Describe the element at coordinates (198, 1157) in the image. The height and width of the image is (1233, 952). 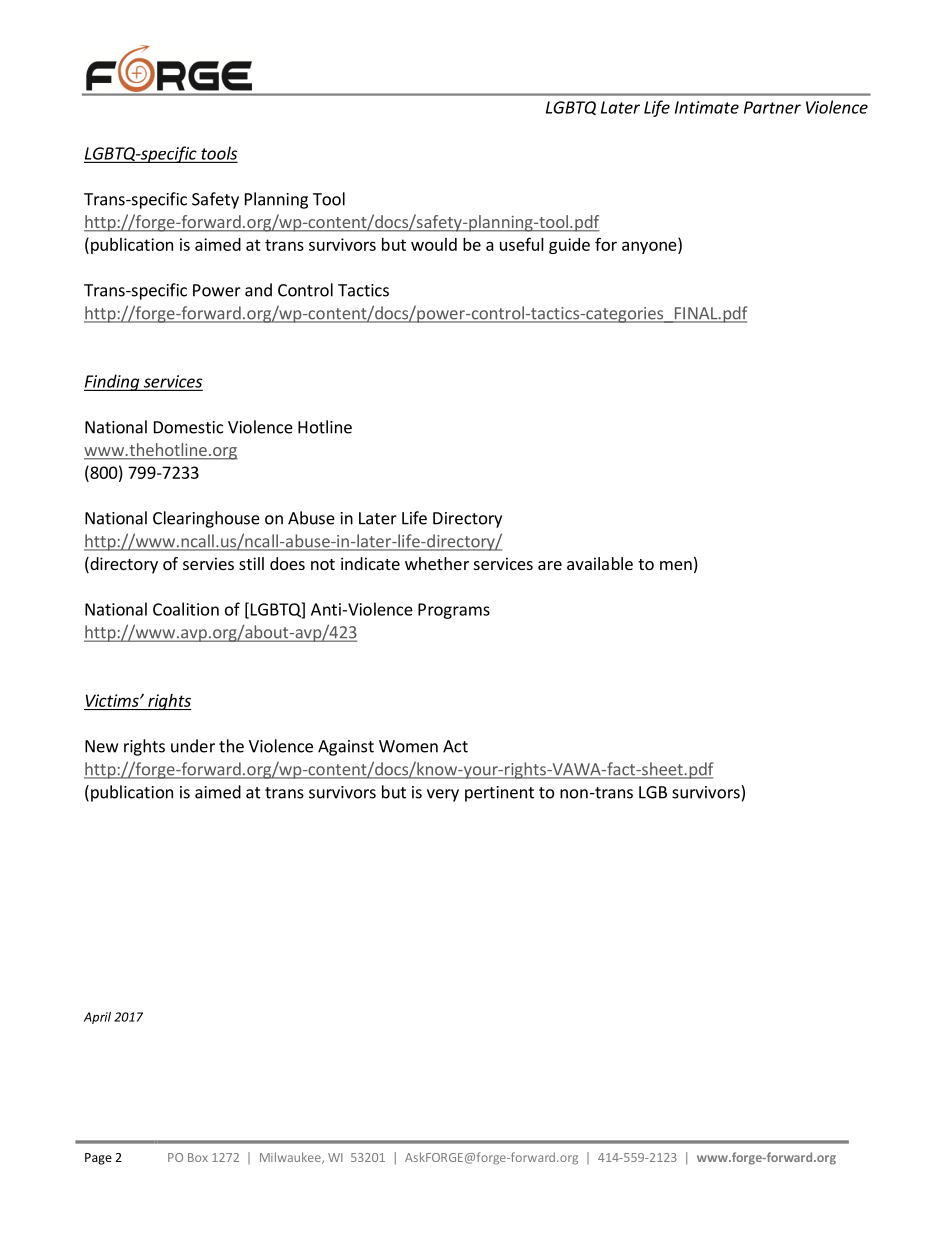
I see `Box` at that location.
